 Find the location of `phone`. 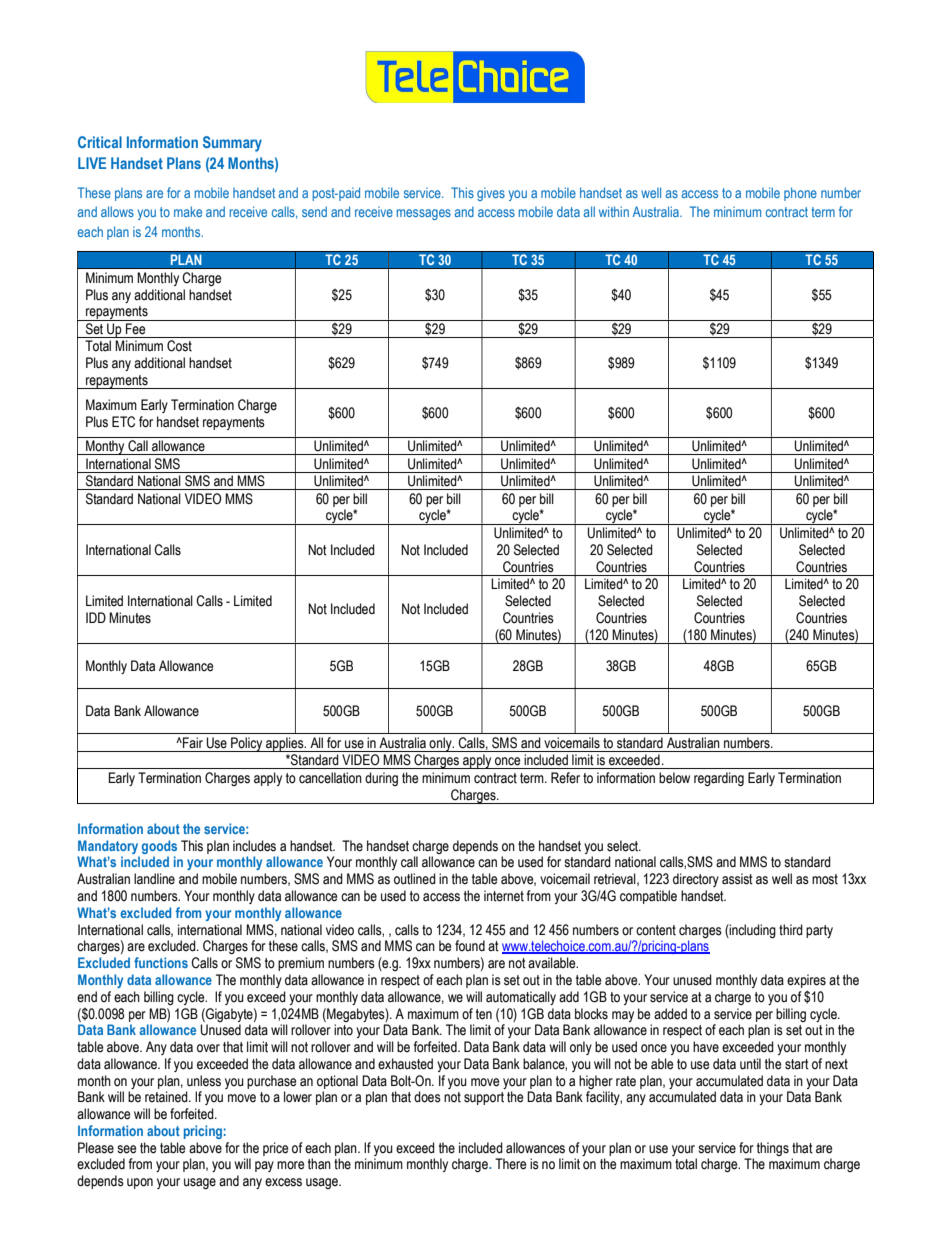

phone is located at coordinates (800, 194).
